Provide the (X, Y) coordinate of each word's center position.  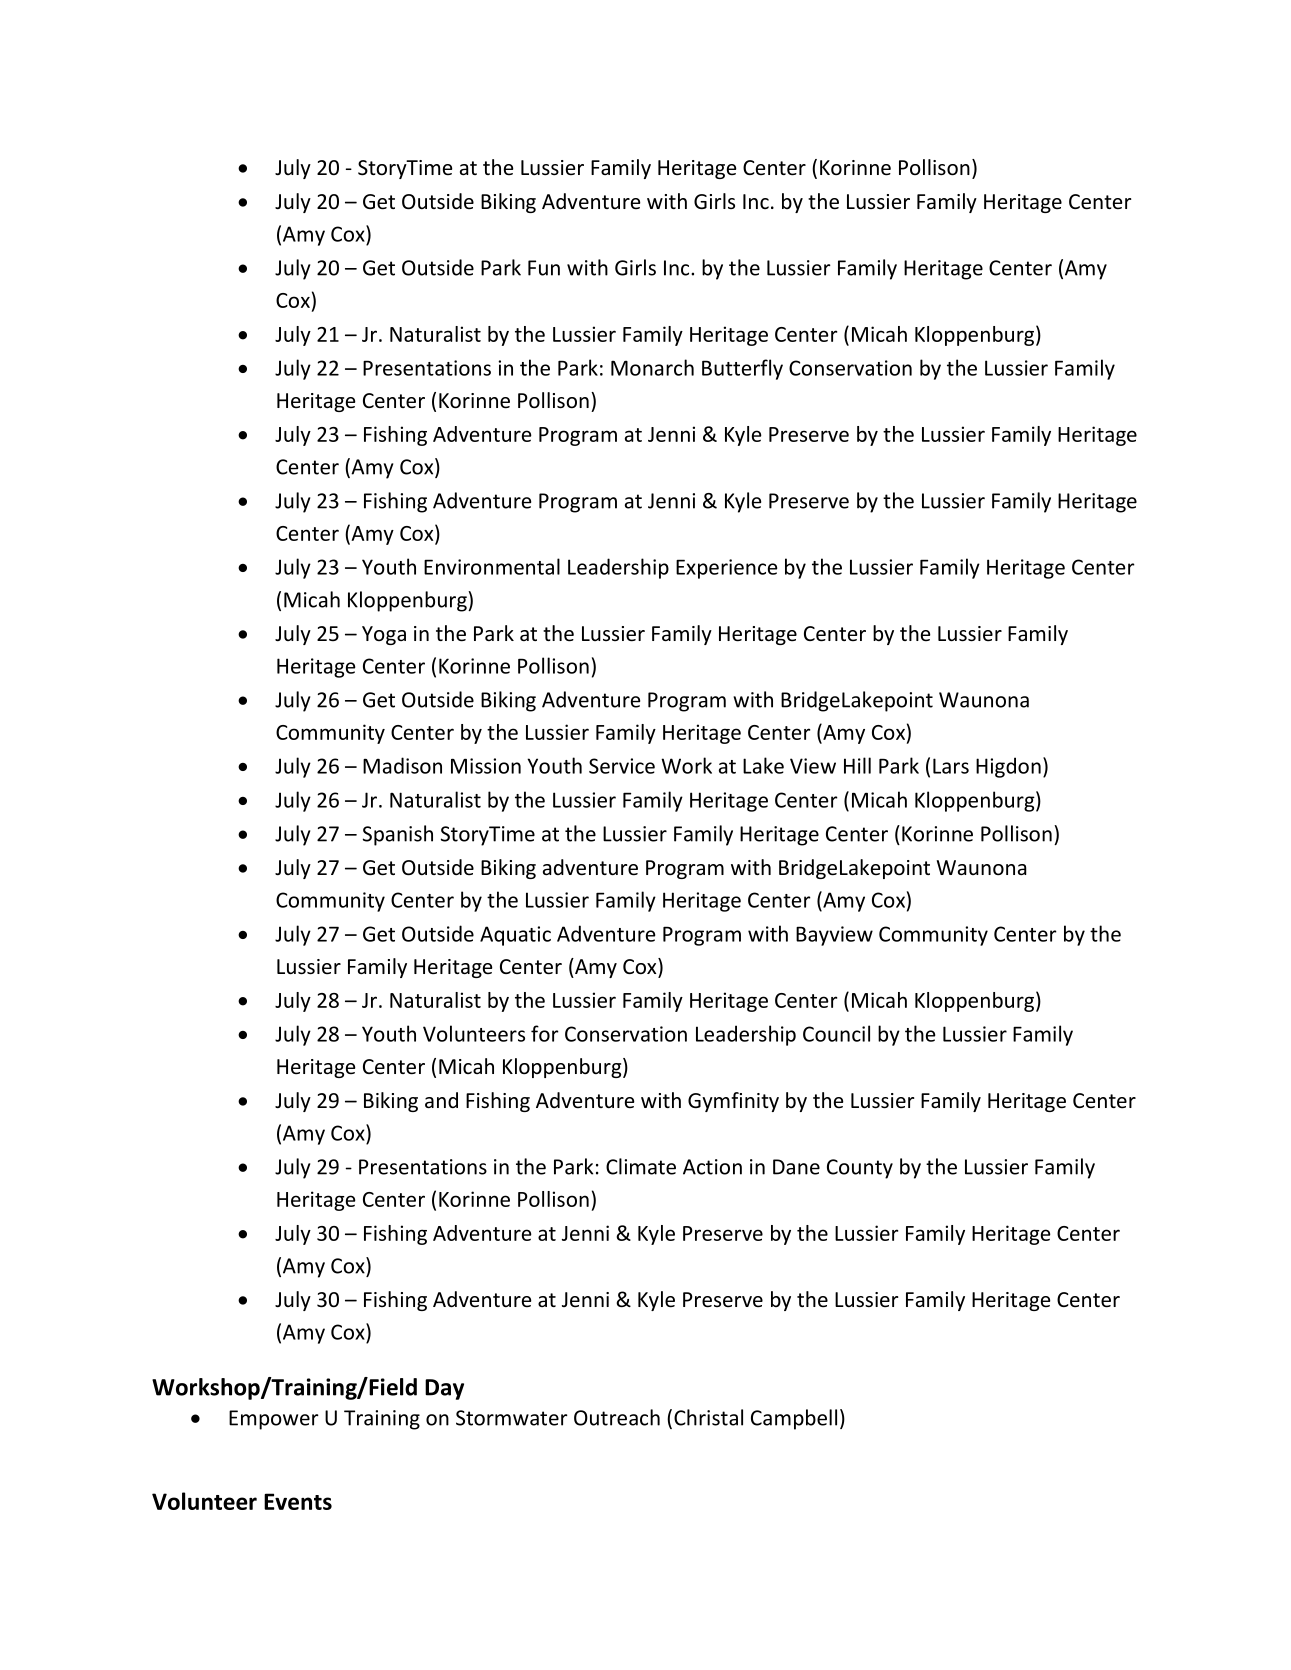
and (441, 1100)
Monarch (652, 367)
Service (622, 766)
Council (836, 1033)
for (545, 1033)
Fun (544, 268)
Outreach (617, 1417)
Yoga (384, 635)
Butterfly (742, 369)
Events (298, 1501)
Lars (951, 766)
